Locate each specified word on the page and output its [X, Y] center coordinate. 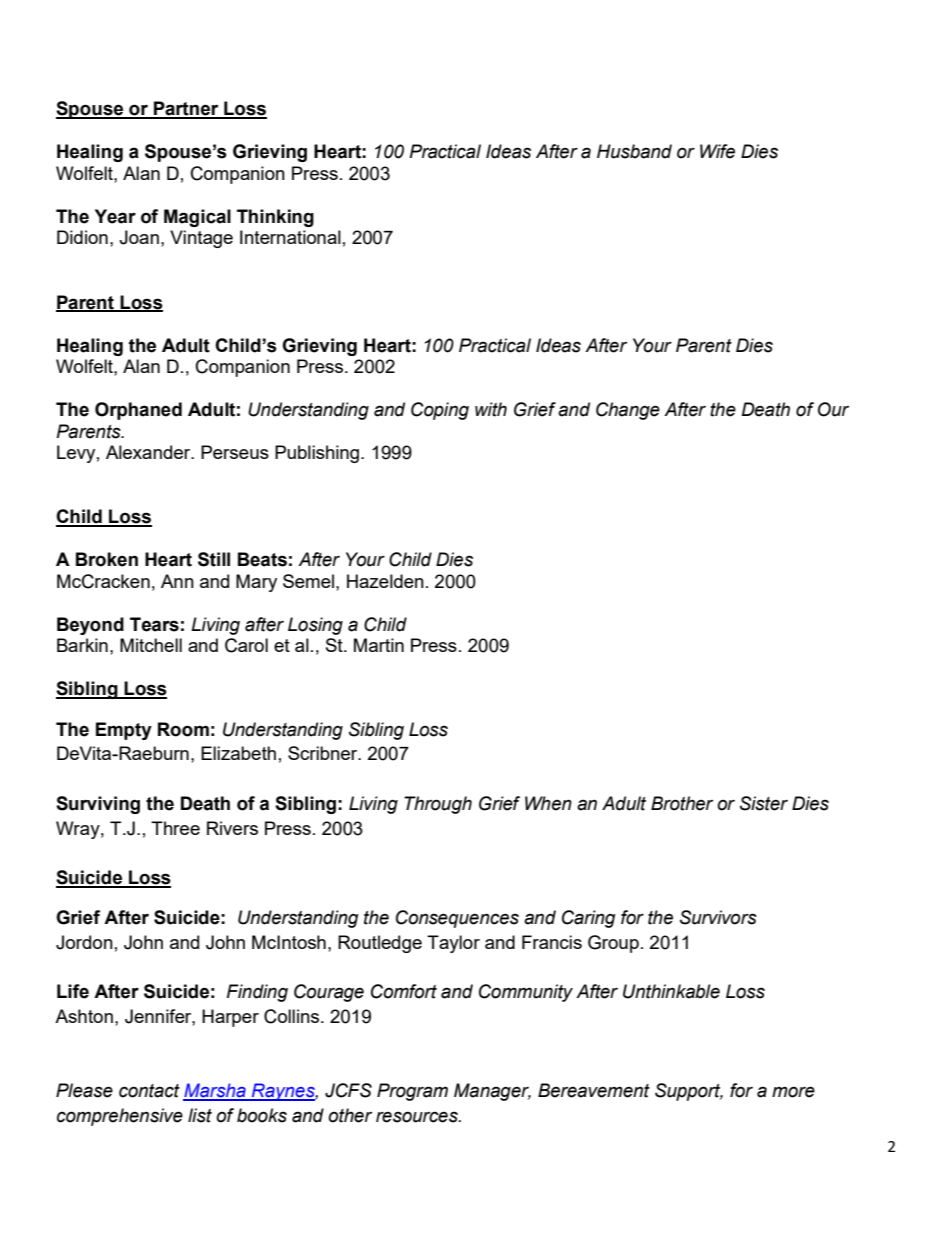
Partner [186, 109]
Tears [154, 624]
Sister [764, 803]
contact [149, 1091]
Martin [379, 645]
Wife [717, 151]
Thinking [275, 218]
